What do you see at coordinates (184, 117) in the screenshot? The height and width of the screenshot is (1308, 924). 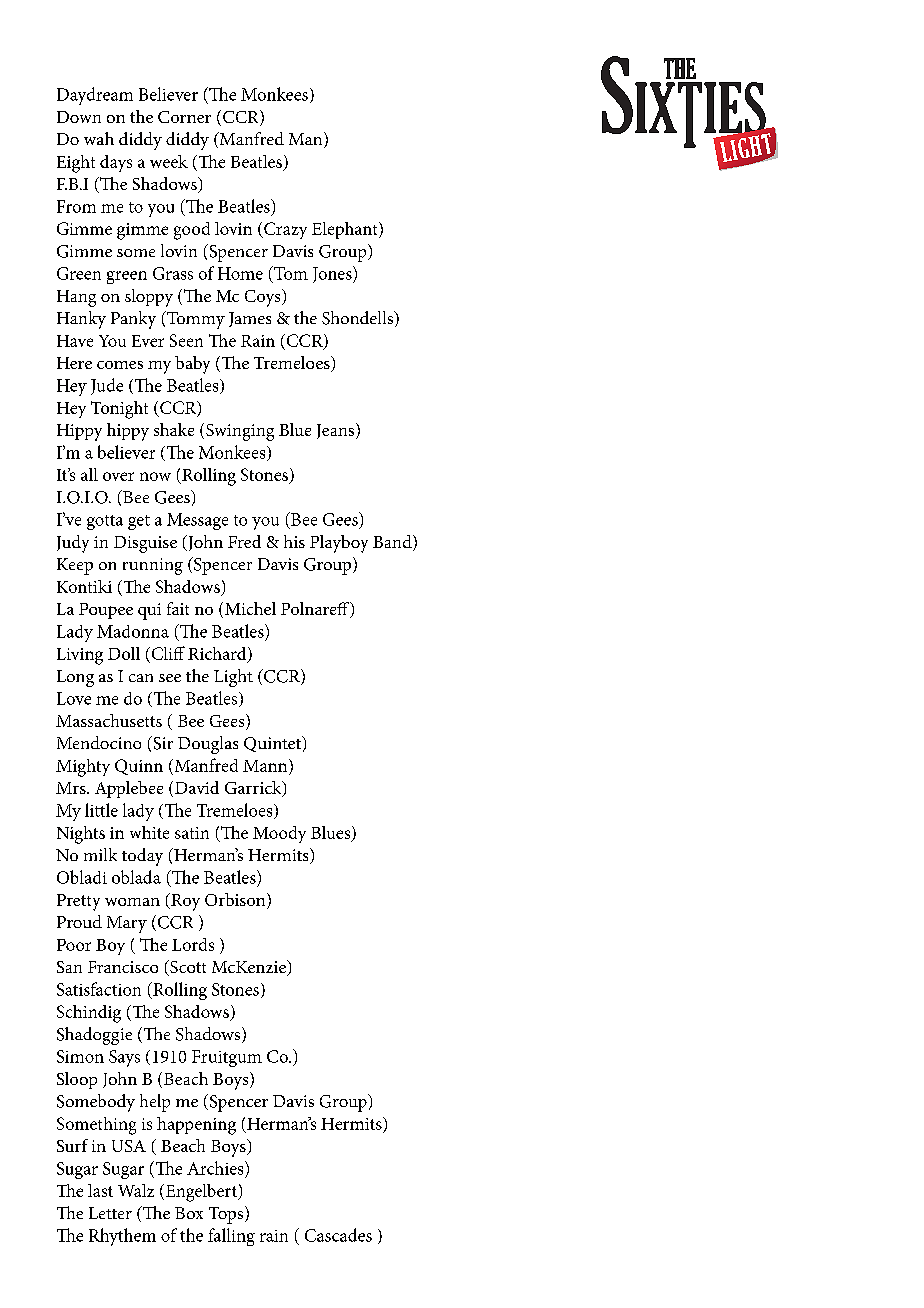 I see `Corner` at bounding box center [184, 117].
